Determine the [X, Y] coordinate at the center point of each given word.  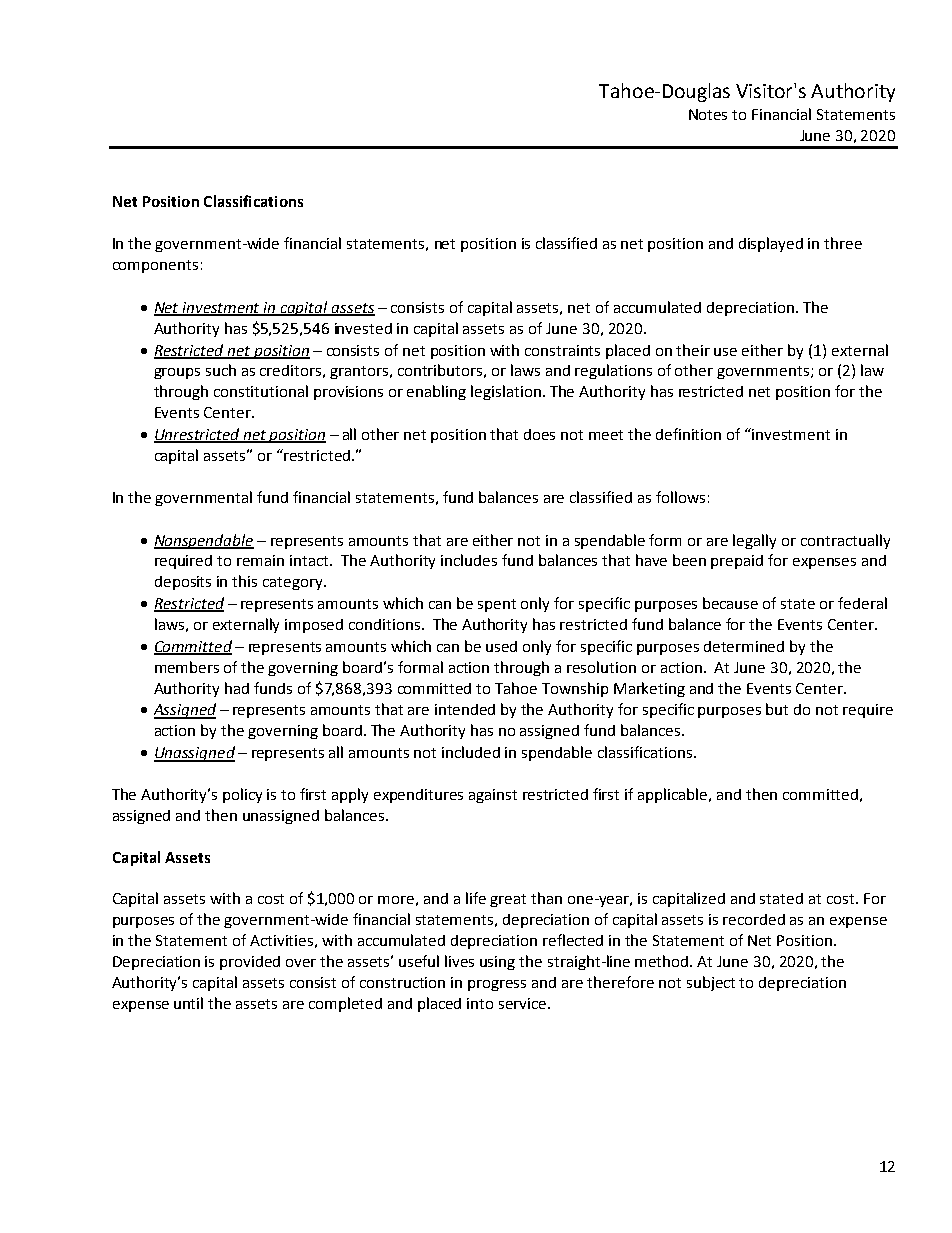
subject [711, 983]
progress [497, 985]
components [155, 266]
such [221, 370]
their [693, 350]
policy [242, 795]
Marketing [649, 689]
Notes [708, 114]
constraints [562, 350]
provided [250, 963]
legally [754, 541]
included [471, 752]
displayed [771, 244]
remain [260, 560]
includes [469, 560]
